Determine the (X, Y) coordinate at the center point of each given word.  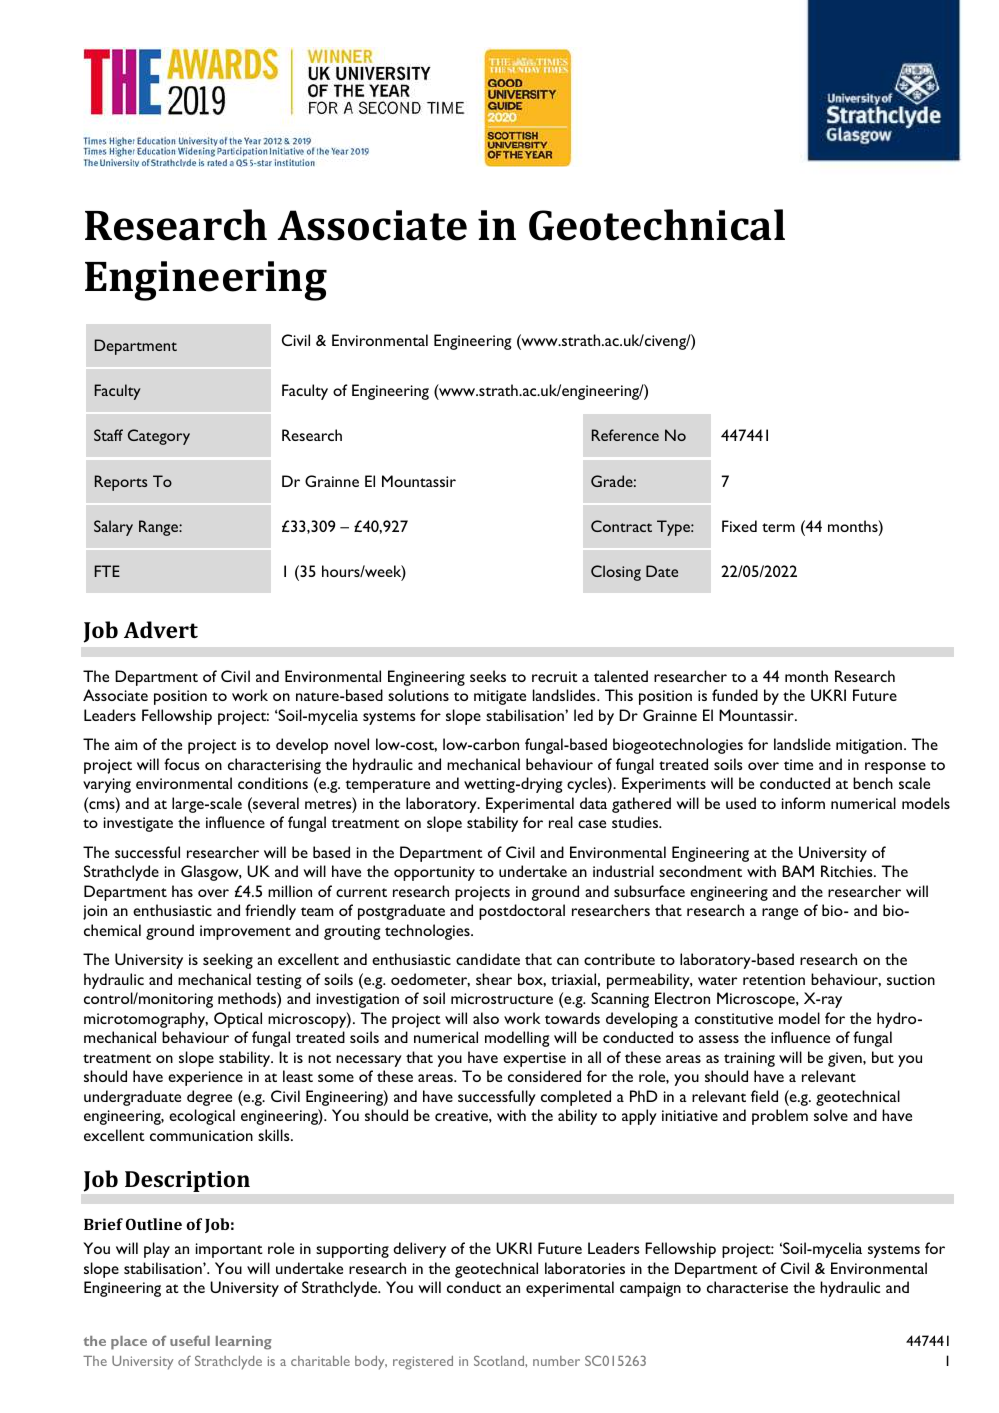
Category (159, 437)
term (778, 527)
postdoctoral (522, 912)
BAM (798, 871)
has (182, 891)
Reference (625, 435)
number (556, 1361)
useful (190, 1340)
